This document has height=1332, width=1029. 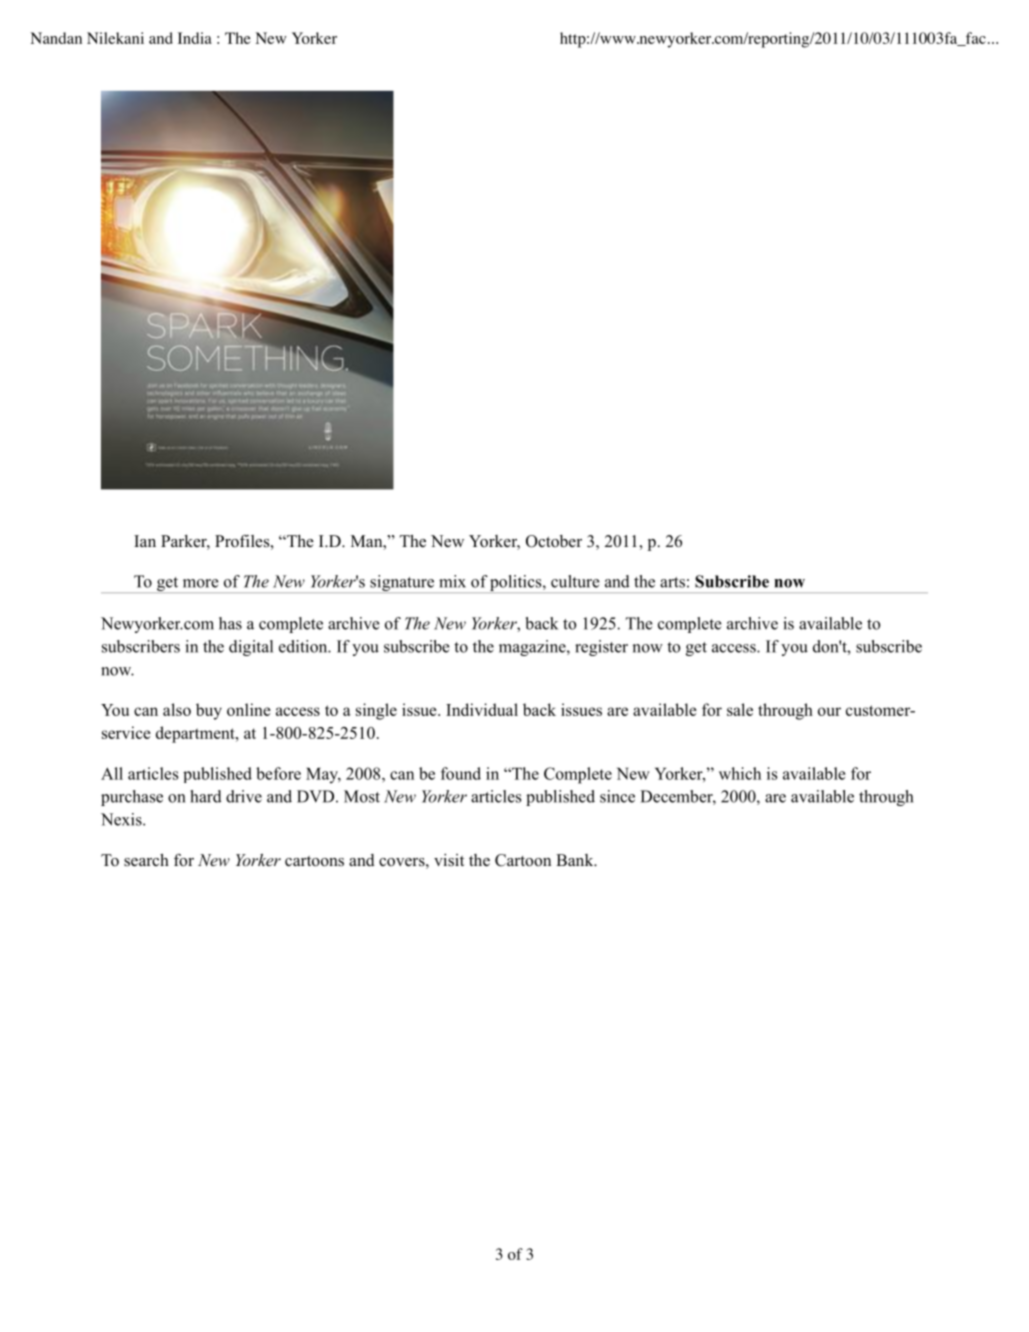 I want to click on October, so click(x=554, y=541).
